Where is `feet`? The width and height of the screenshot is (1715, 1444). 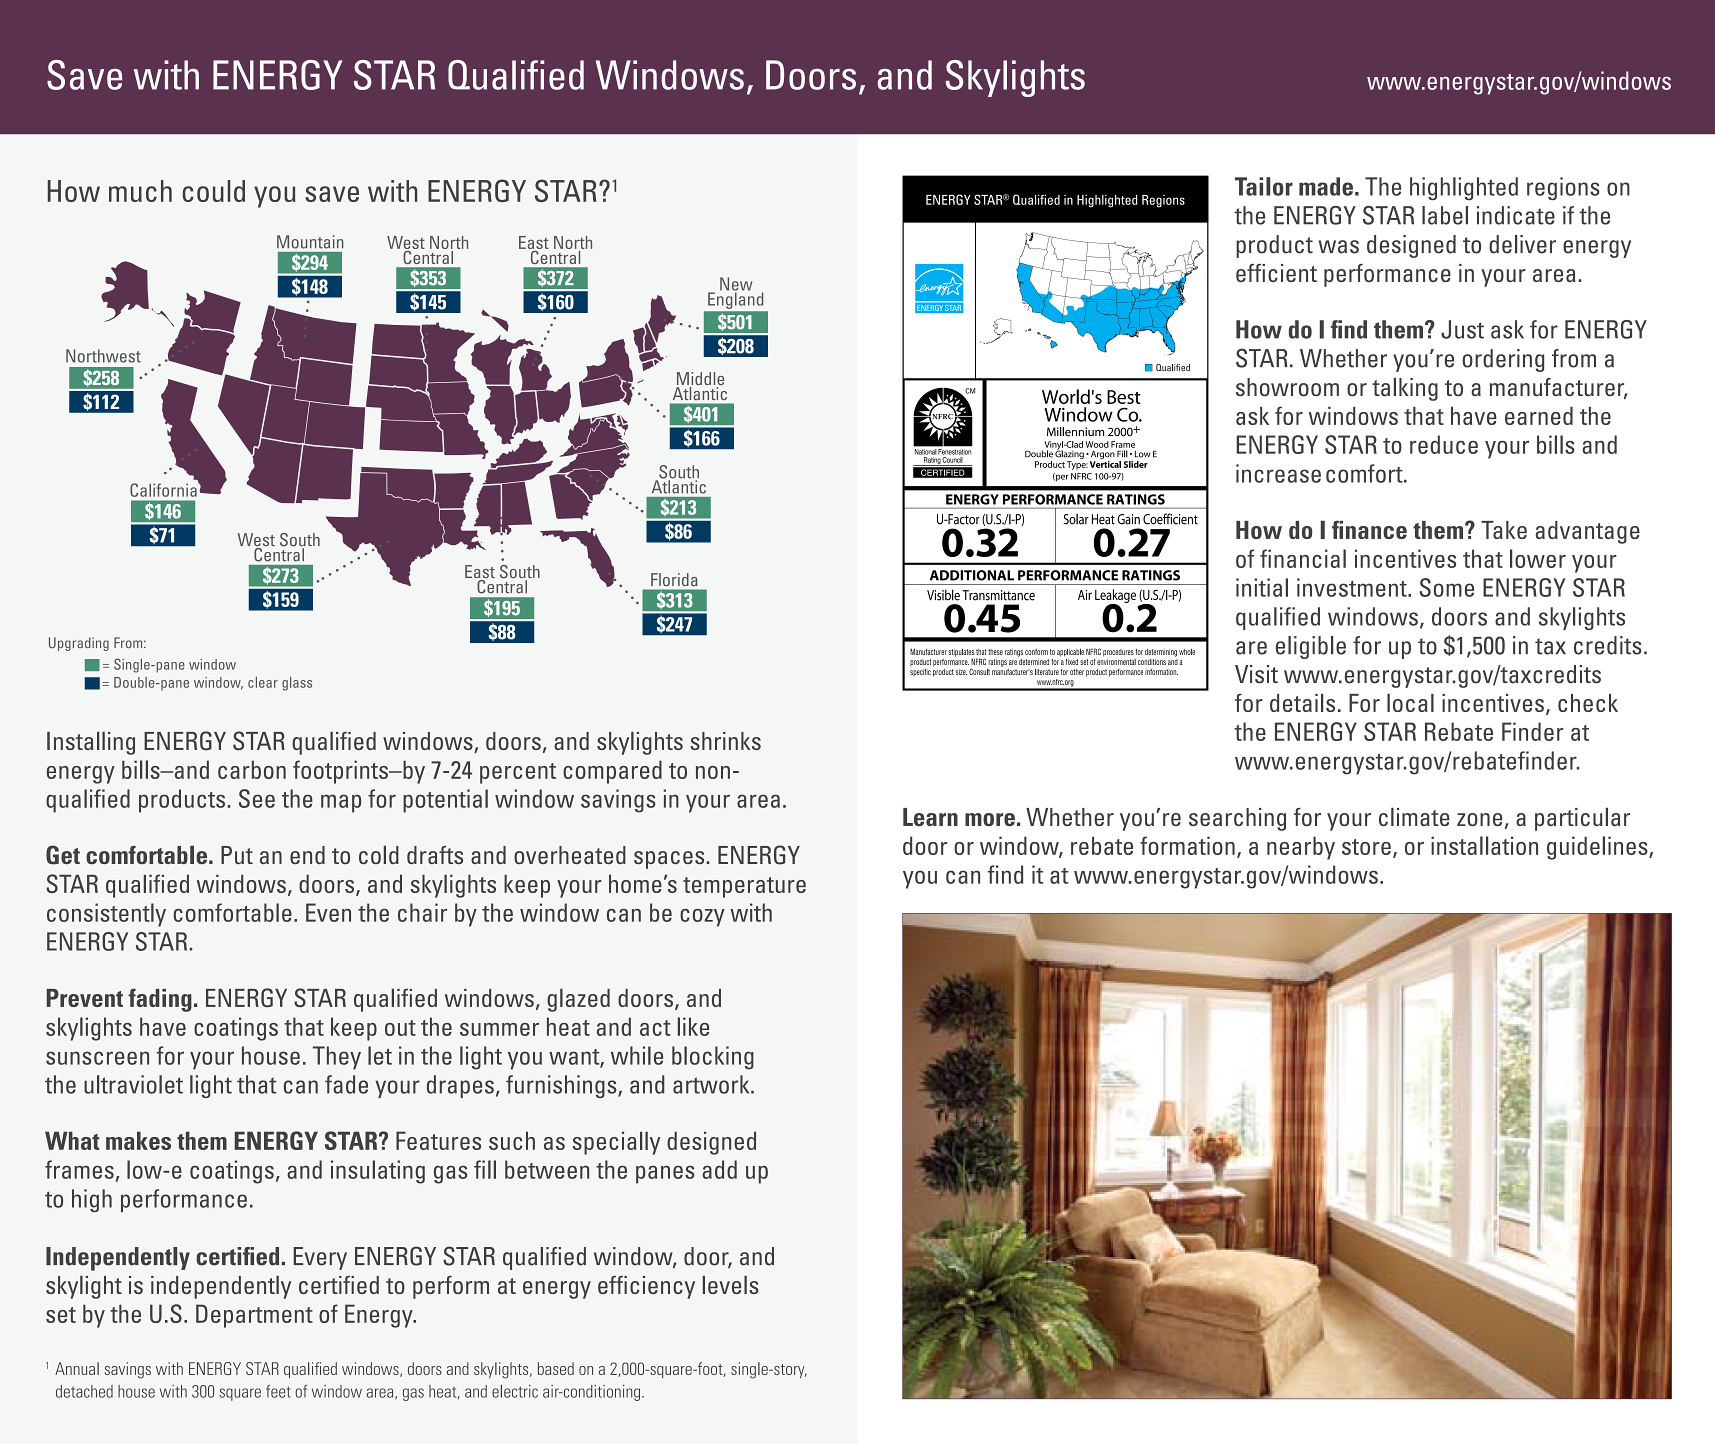 feet is located at coordinates (278, 1391).
